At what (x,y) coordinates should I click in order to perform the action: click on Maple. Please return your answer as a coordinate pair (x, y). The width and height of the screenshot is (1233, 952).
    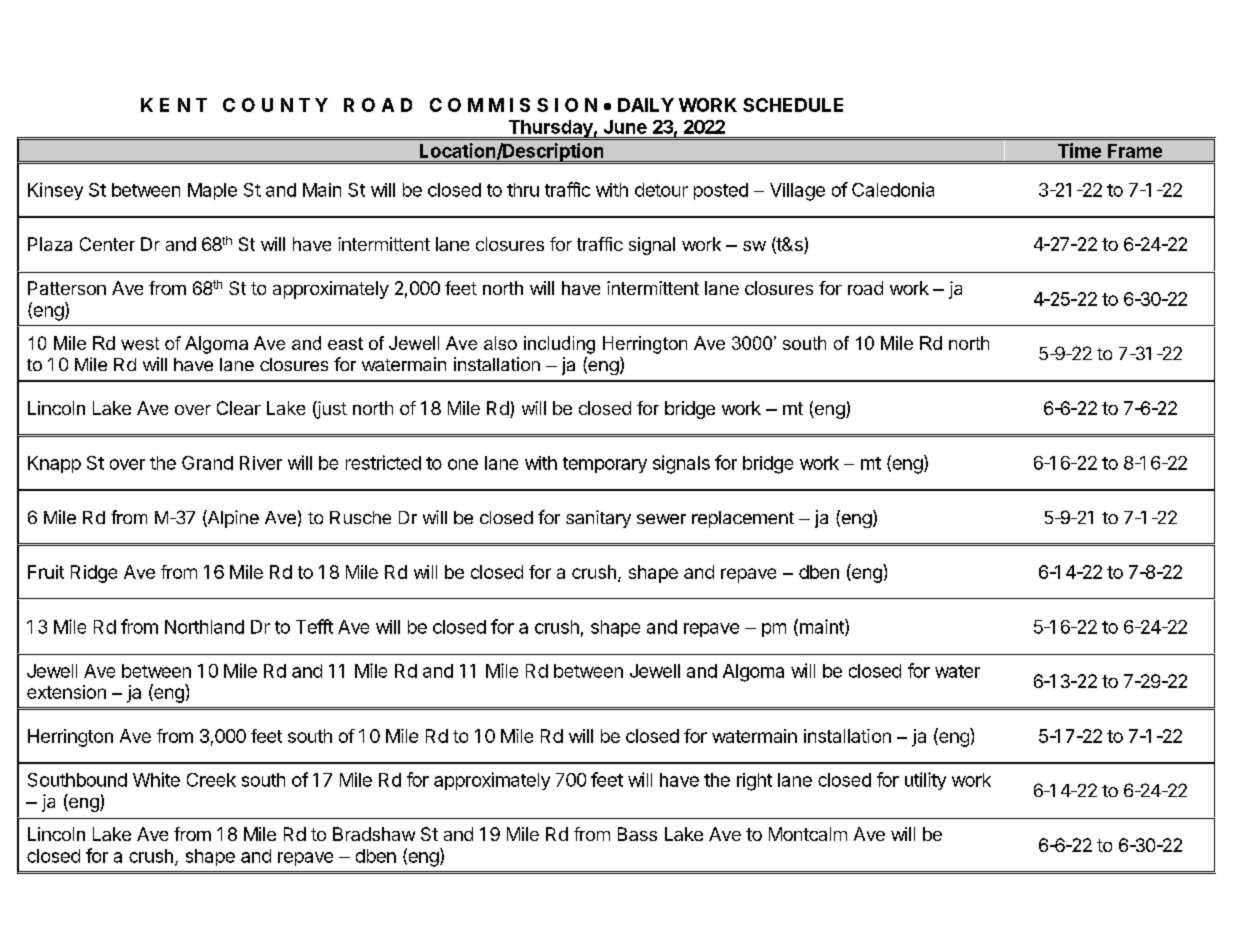
    Looking at the image, I should click on (212, 191).
